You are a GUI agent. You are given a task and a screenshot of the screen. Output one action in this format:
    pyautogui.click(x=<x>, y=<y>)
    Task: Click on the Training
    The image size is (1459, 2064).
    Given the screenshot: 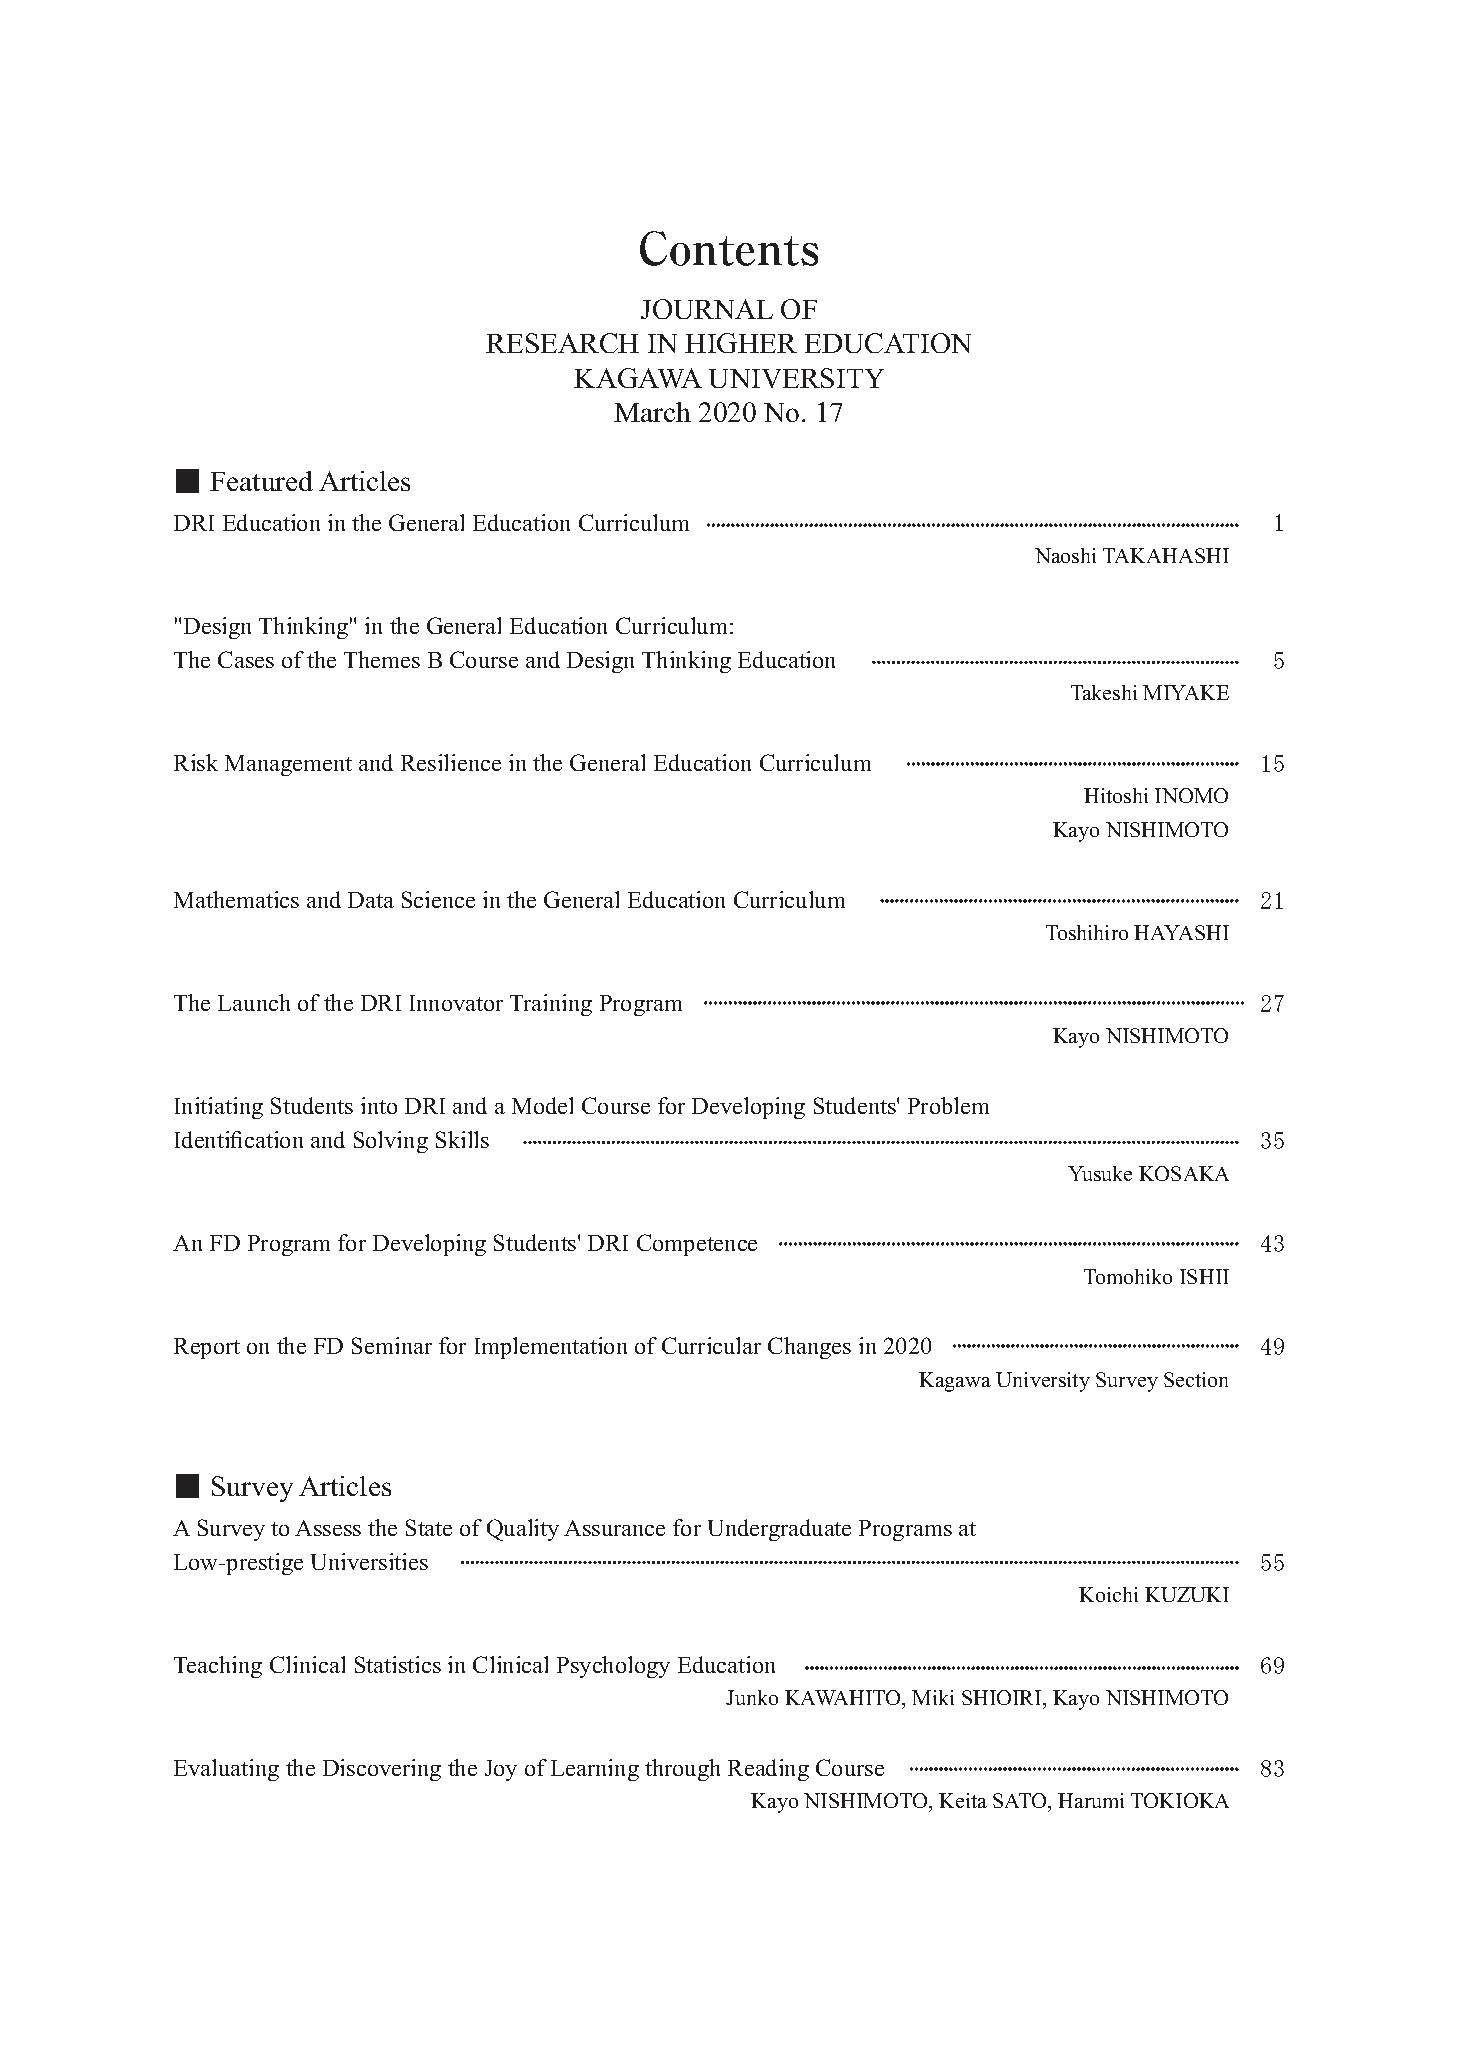 What is the action you would take?
    pyautogui.click(x=551, y=1005)
